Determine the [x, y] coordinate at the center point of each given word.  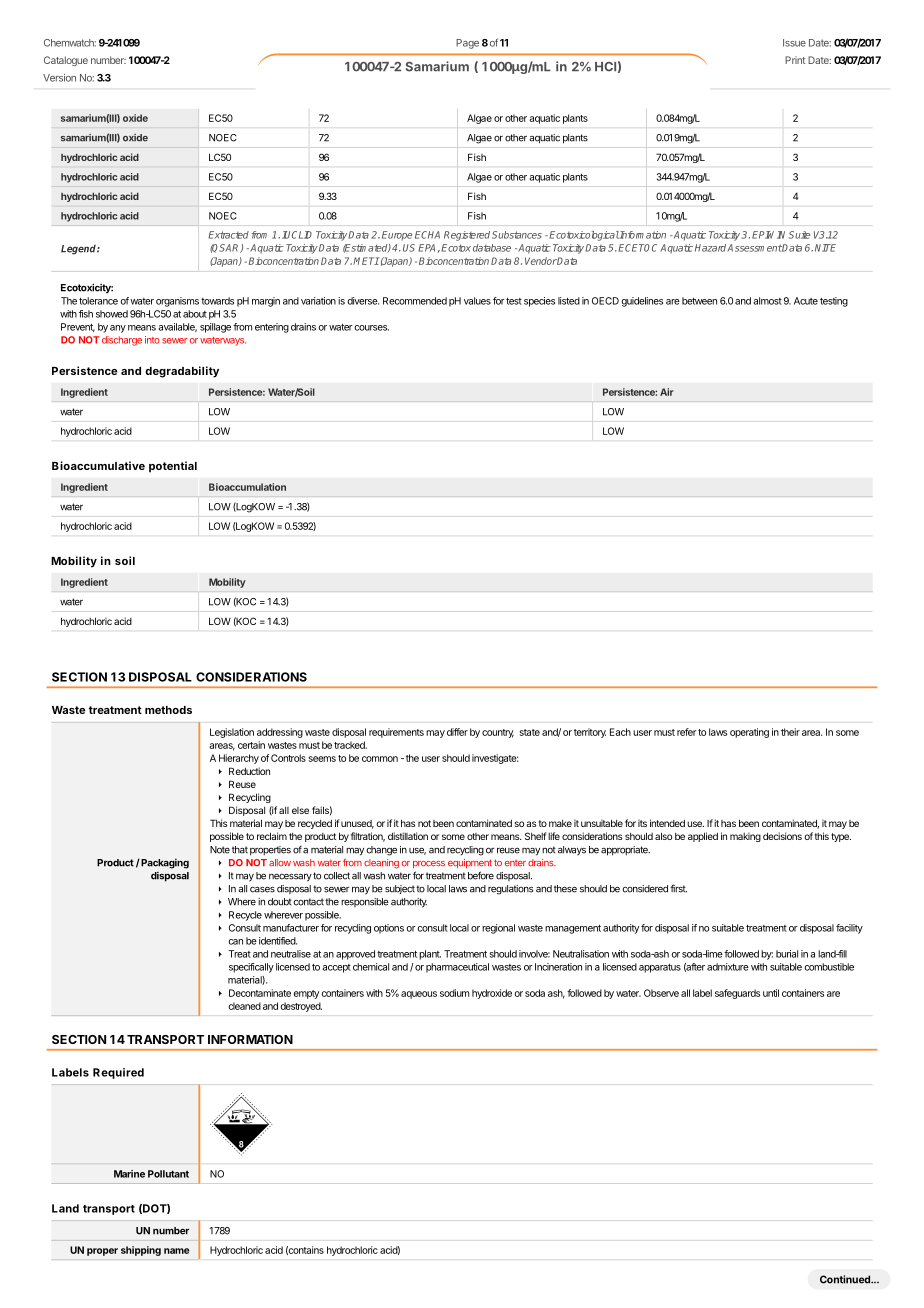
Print [795, 60]
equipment [470, 863]
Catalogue [66, 61]
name [177, 1251]
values [477, 301]
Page [467, 44]
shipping [141, 1251]
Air [667, 392]
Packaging [164, 863]
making [745, 837]
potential [173, 467]
